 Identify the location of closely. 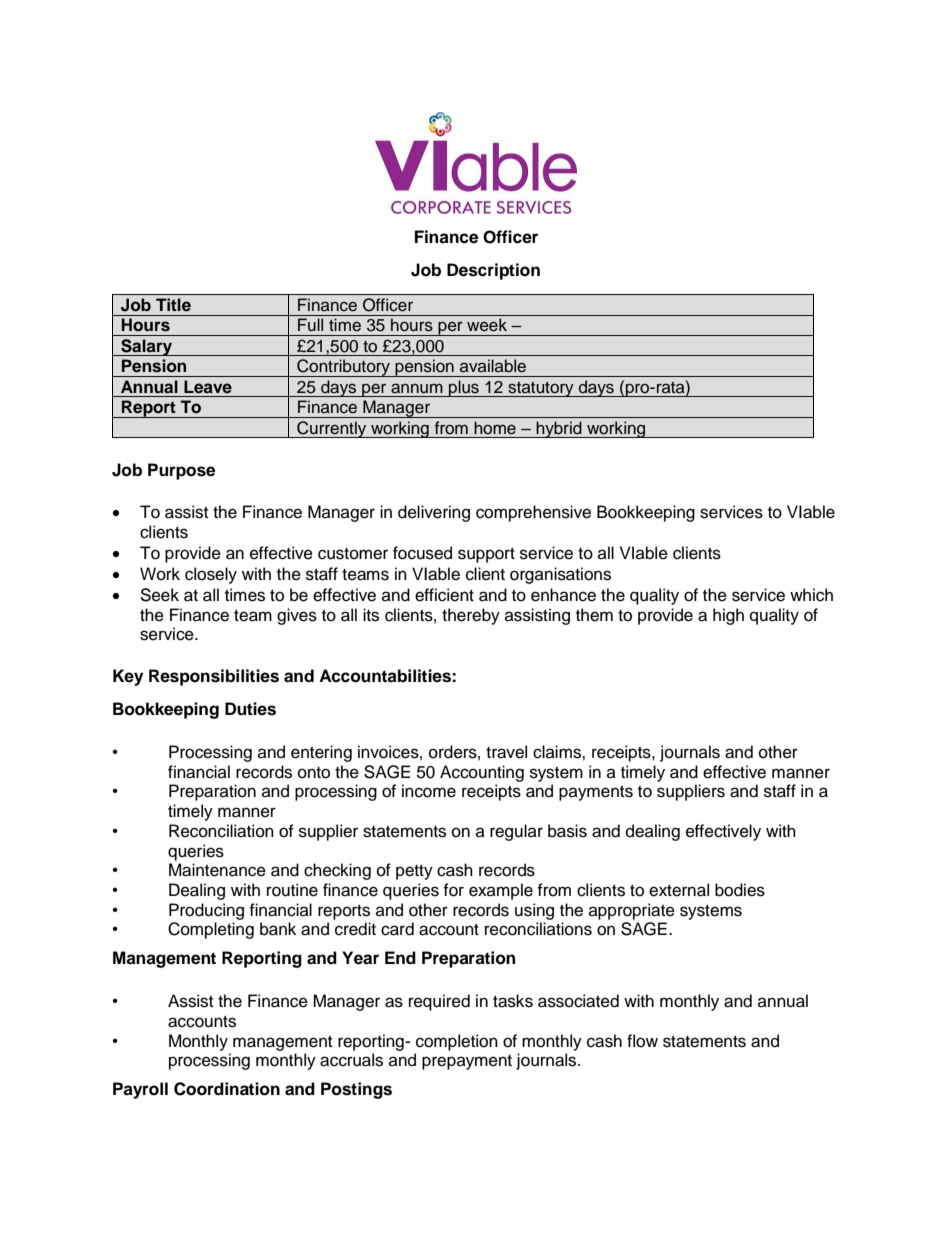
(211, 575).
